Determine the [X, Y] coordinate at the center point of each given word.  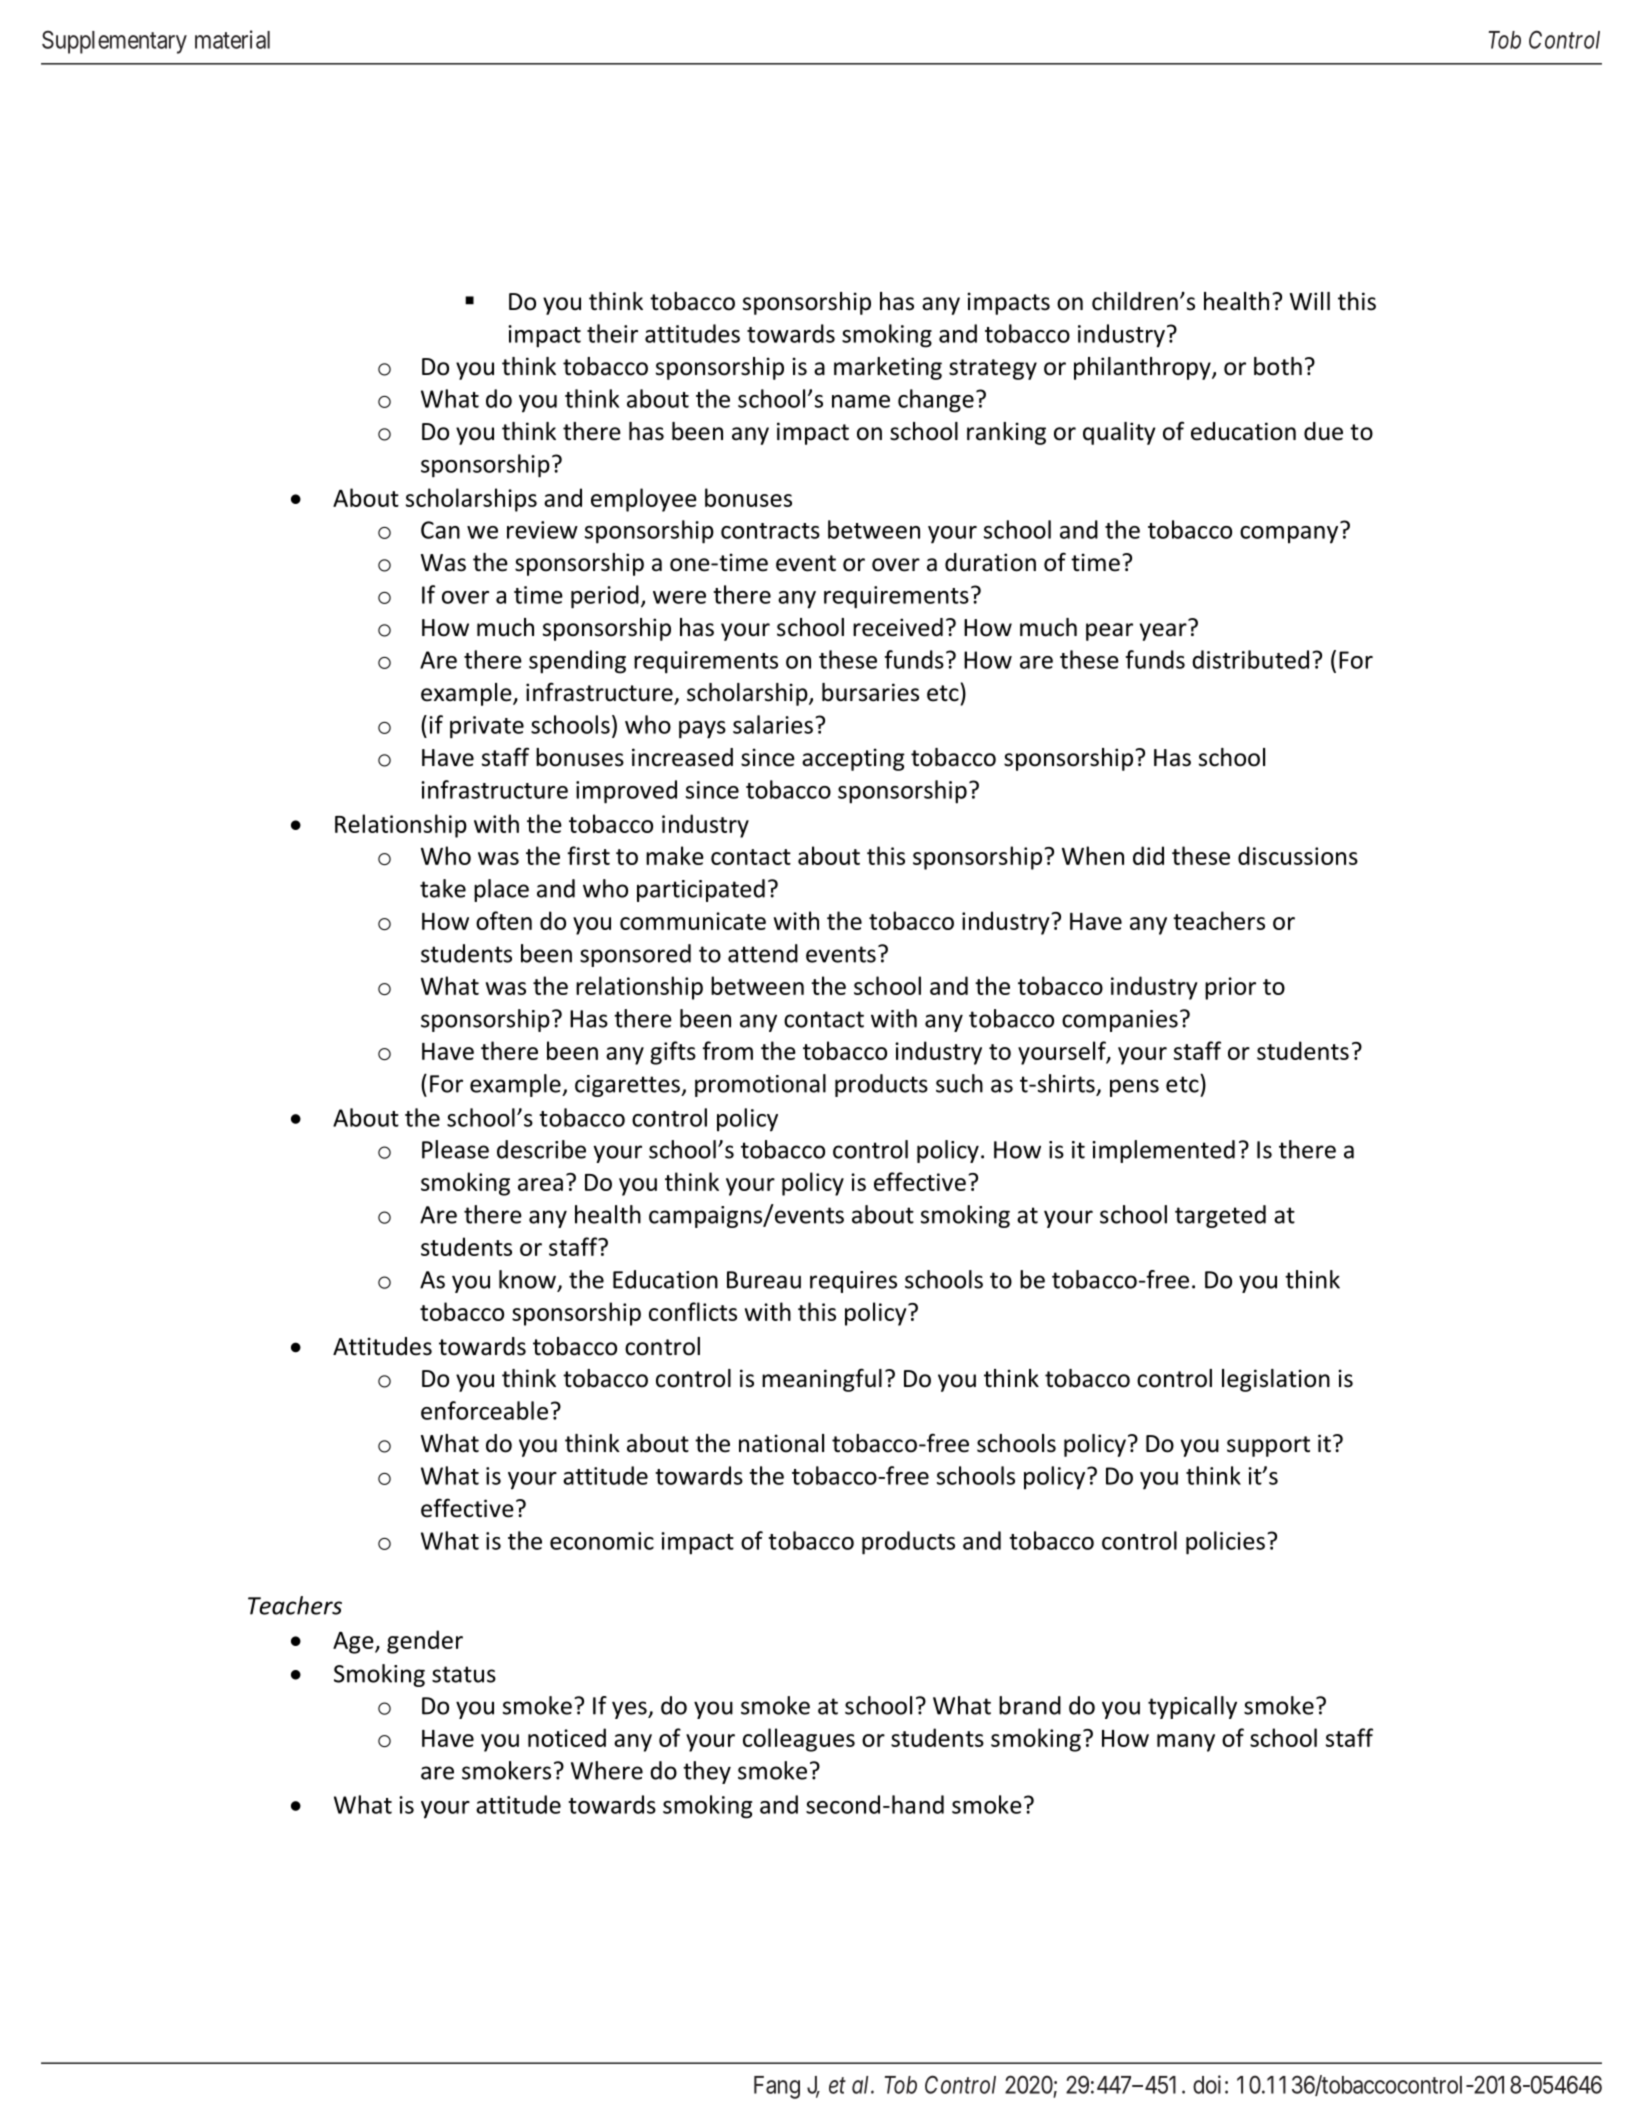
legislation [1276, 1380]
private [487, 727]
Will [1310, 301]
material [232, 39]
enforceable [484, 1410]
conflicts [693, 1311]
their [612, 333]
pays [702, 730]
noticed [567, 1737]
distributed [1250, 659]
